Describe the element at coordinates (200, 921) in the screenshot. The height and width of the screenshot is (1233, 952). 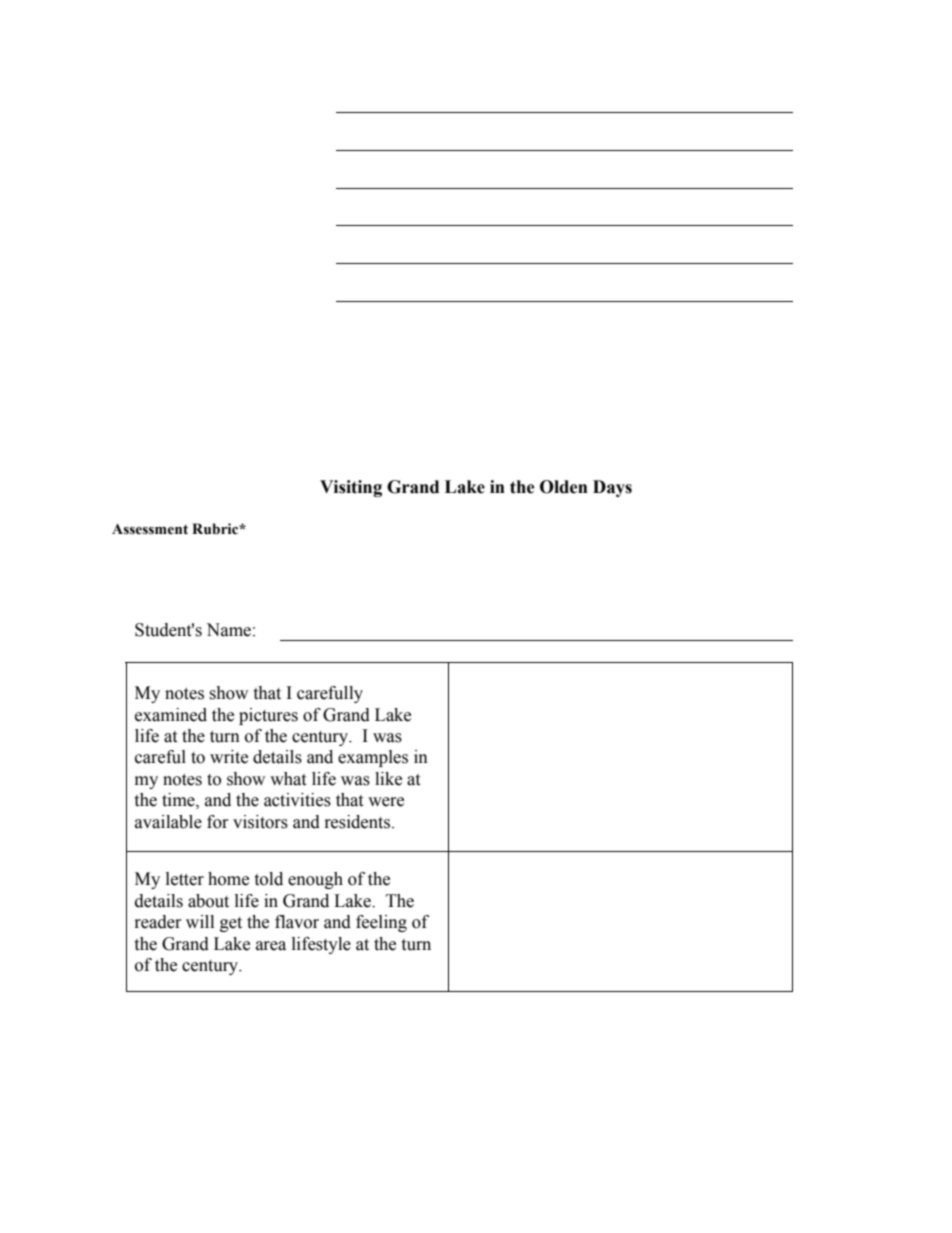
I see `will` at that location.
